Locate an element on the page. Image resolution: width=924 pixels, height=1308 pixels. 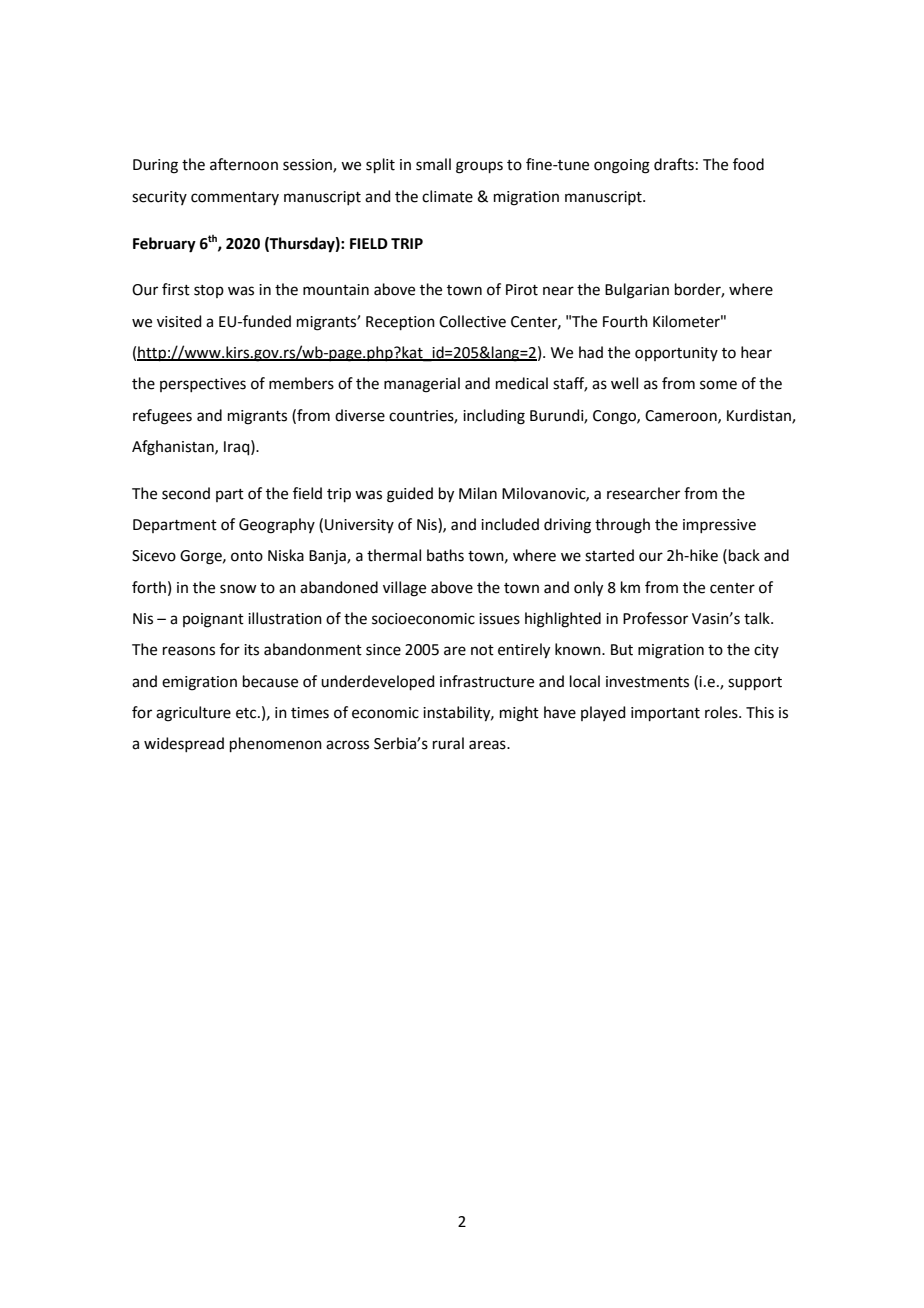
rural is located at coordinates (448, 743).
